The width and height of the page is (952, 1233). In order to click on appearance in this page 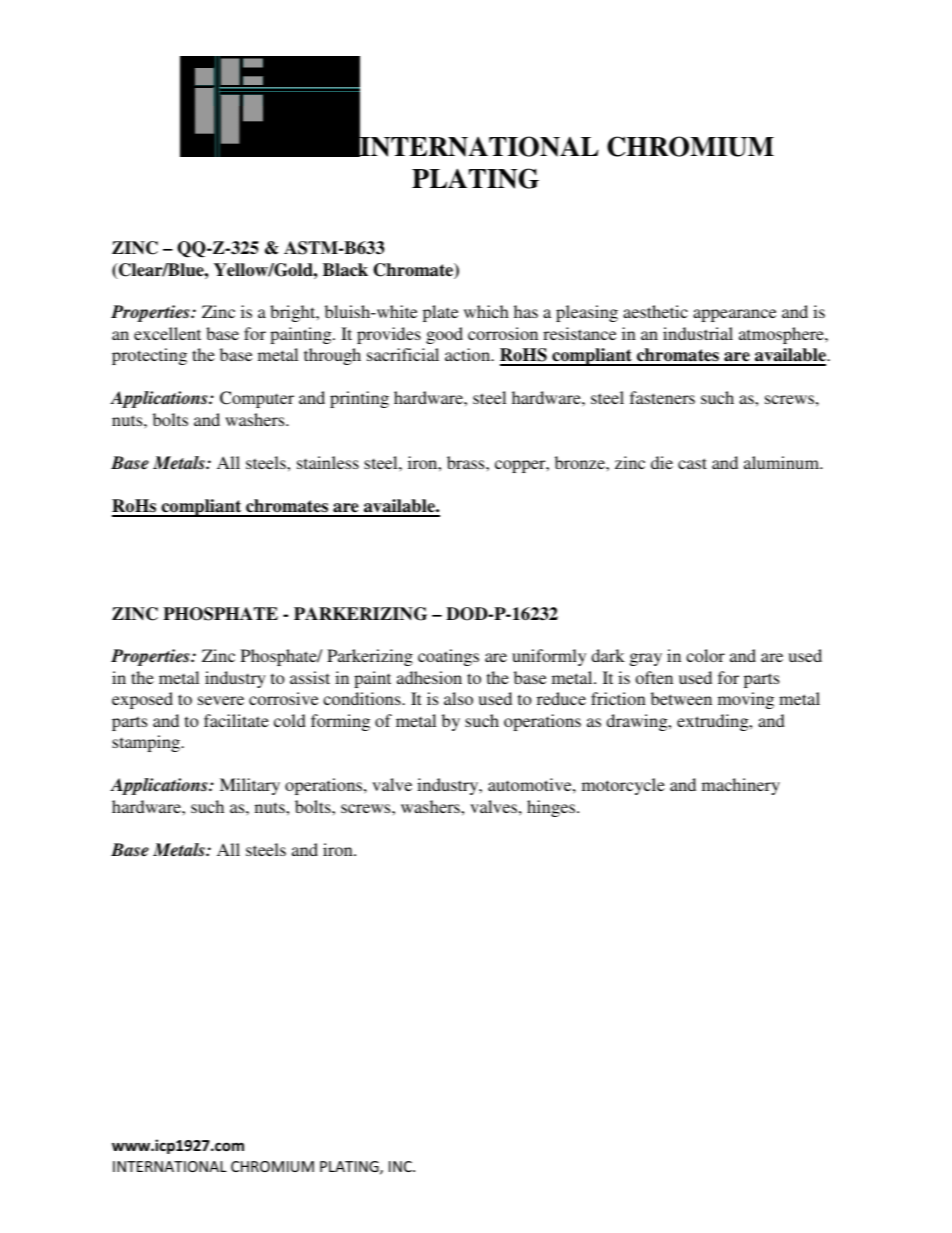, I will do `click(734, 315)`.
